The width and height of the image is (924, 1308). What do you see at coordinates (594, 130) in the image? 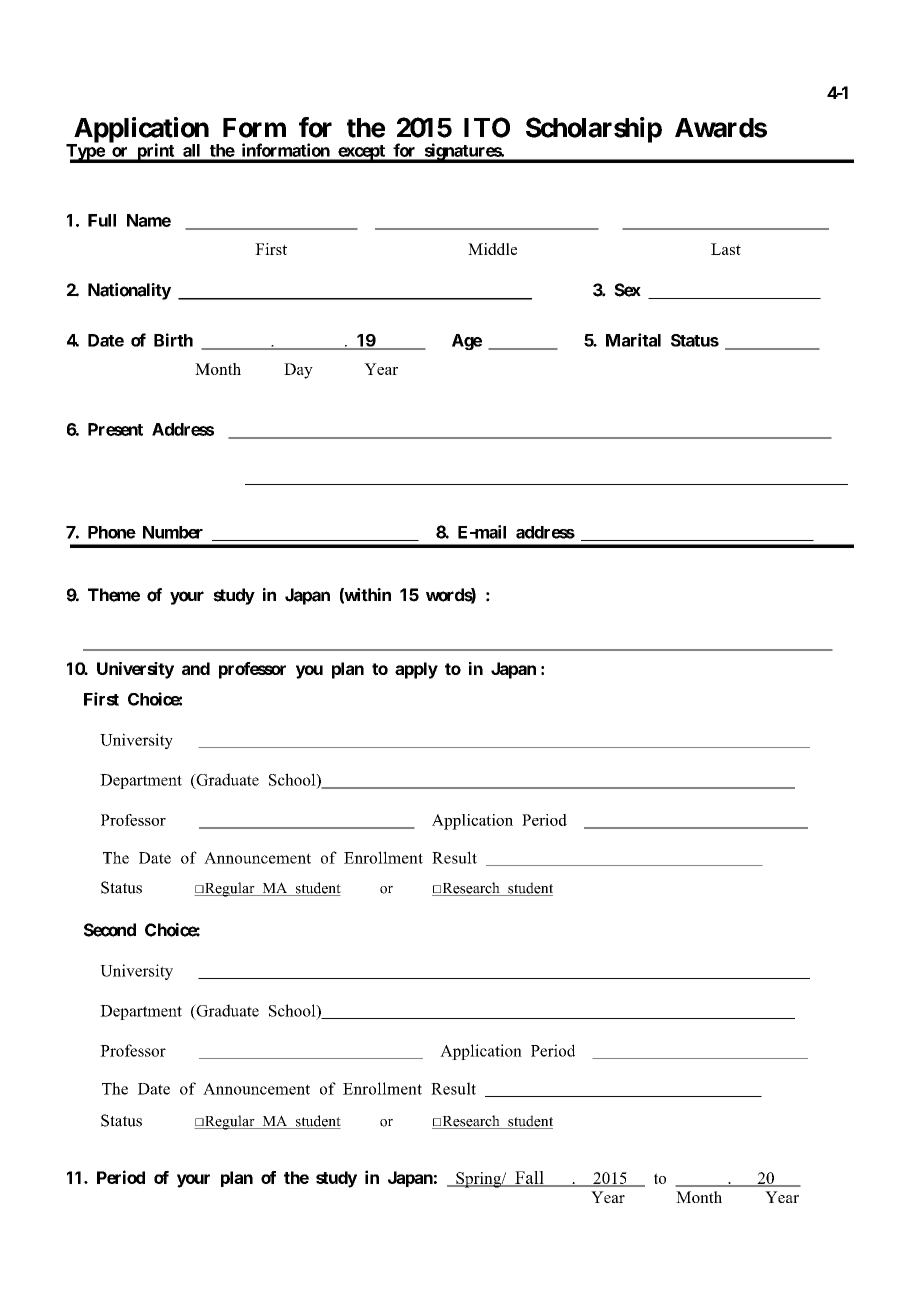
I see `Scholarship` at bounding box center [594, 130].
